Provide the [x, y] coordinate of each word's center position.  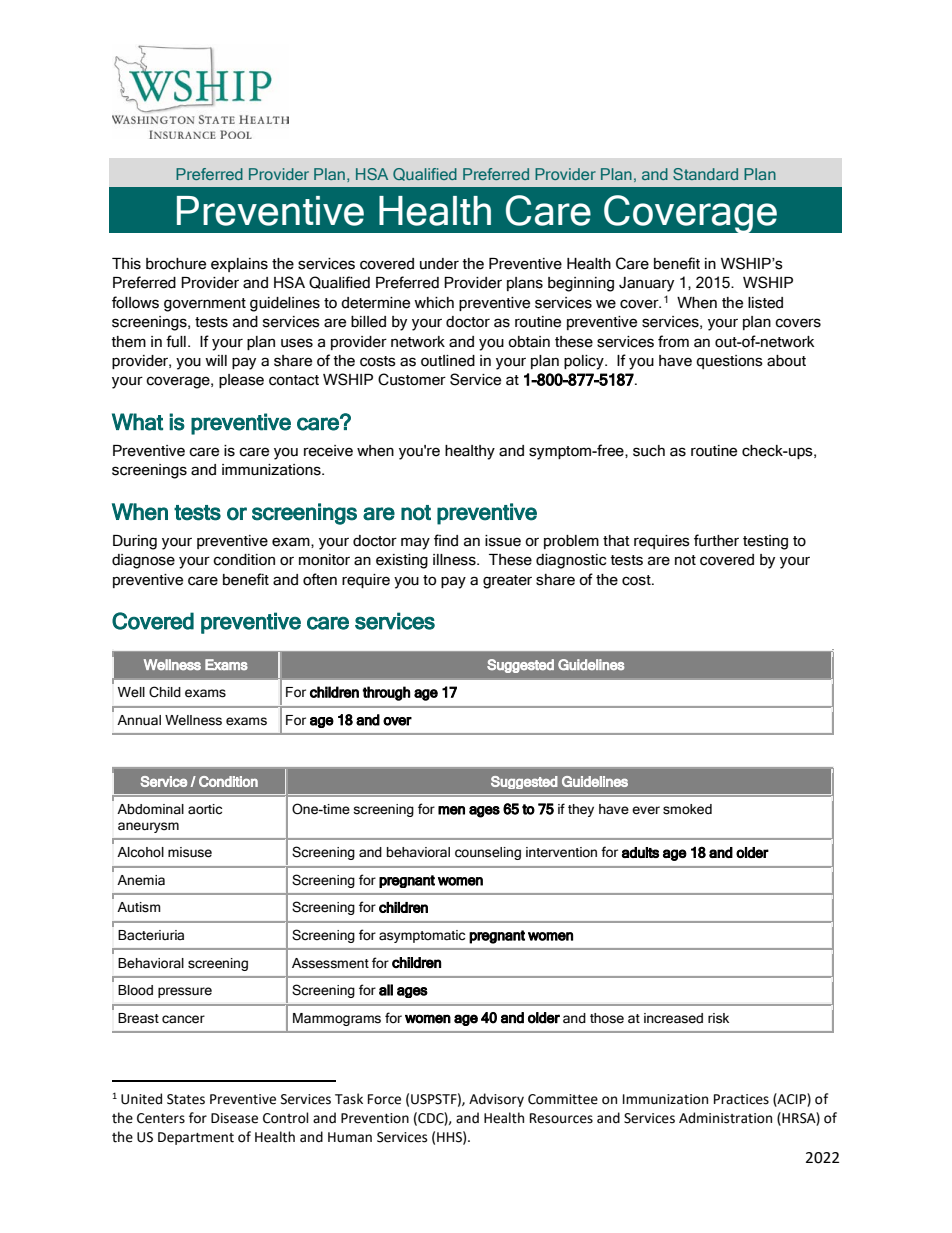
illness [455, 560]
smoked [687, 809]
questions [729, 362]
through [386, 693]
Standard [705, 174]
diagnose [143, 561]
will [216, 360]
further [716, 540]
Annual [139, 720]
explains [239, 265]
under [439, 264]
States [186, 1099]
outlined [448, 361]
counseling [488, 853]
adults [640, 852]
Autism [139, 907]
